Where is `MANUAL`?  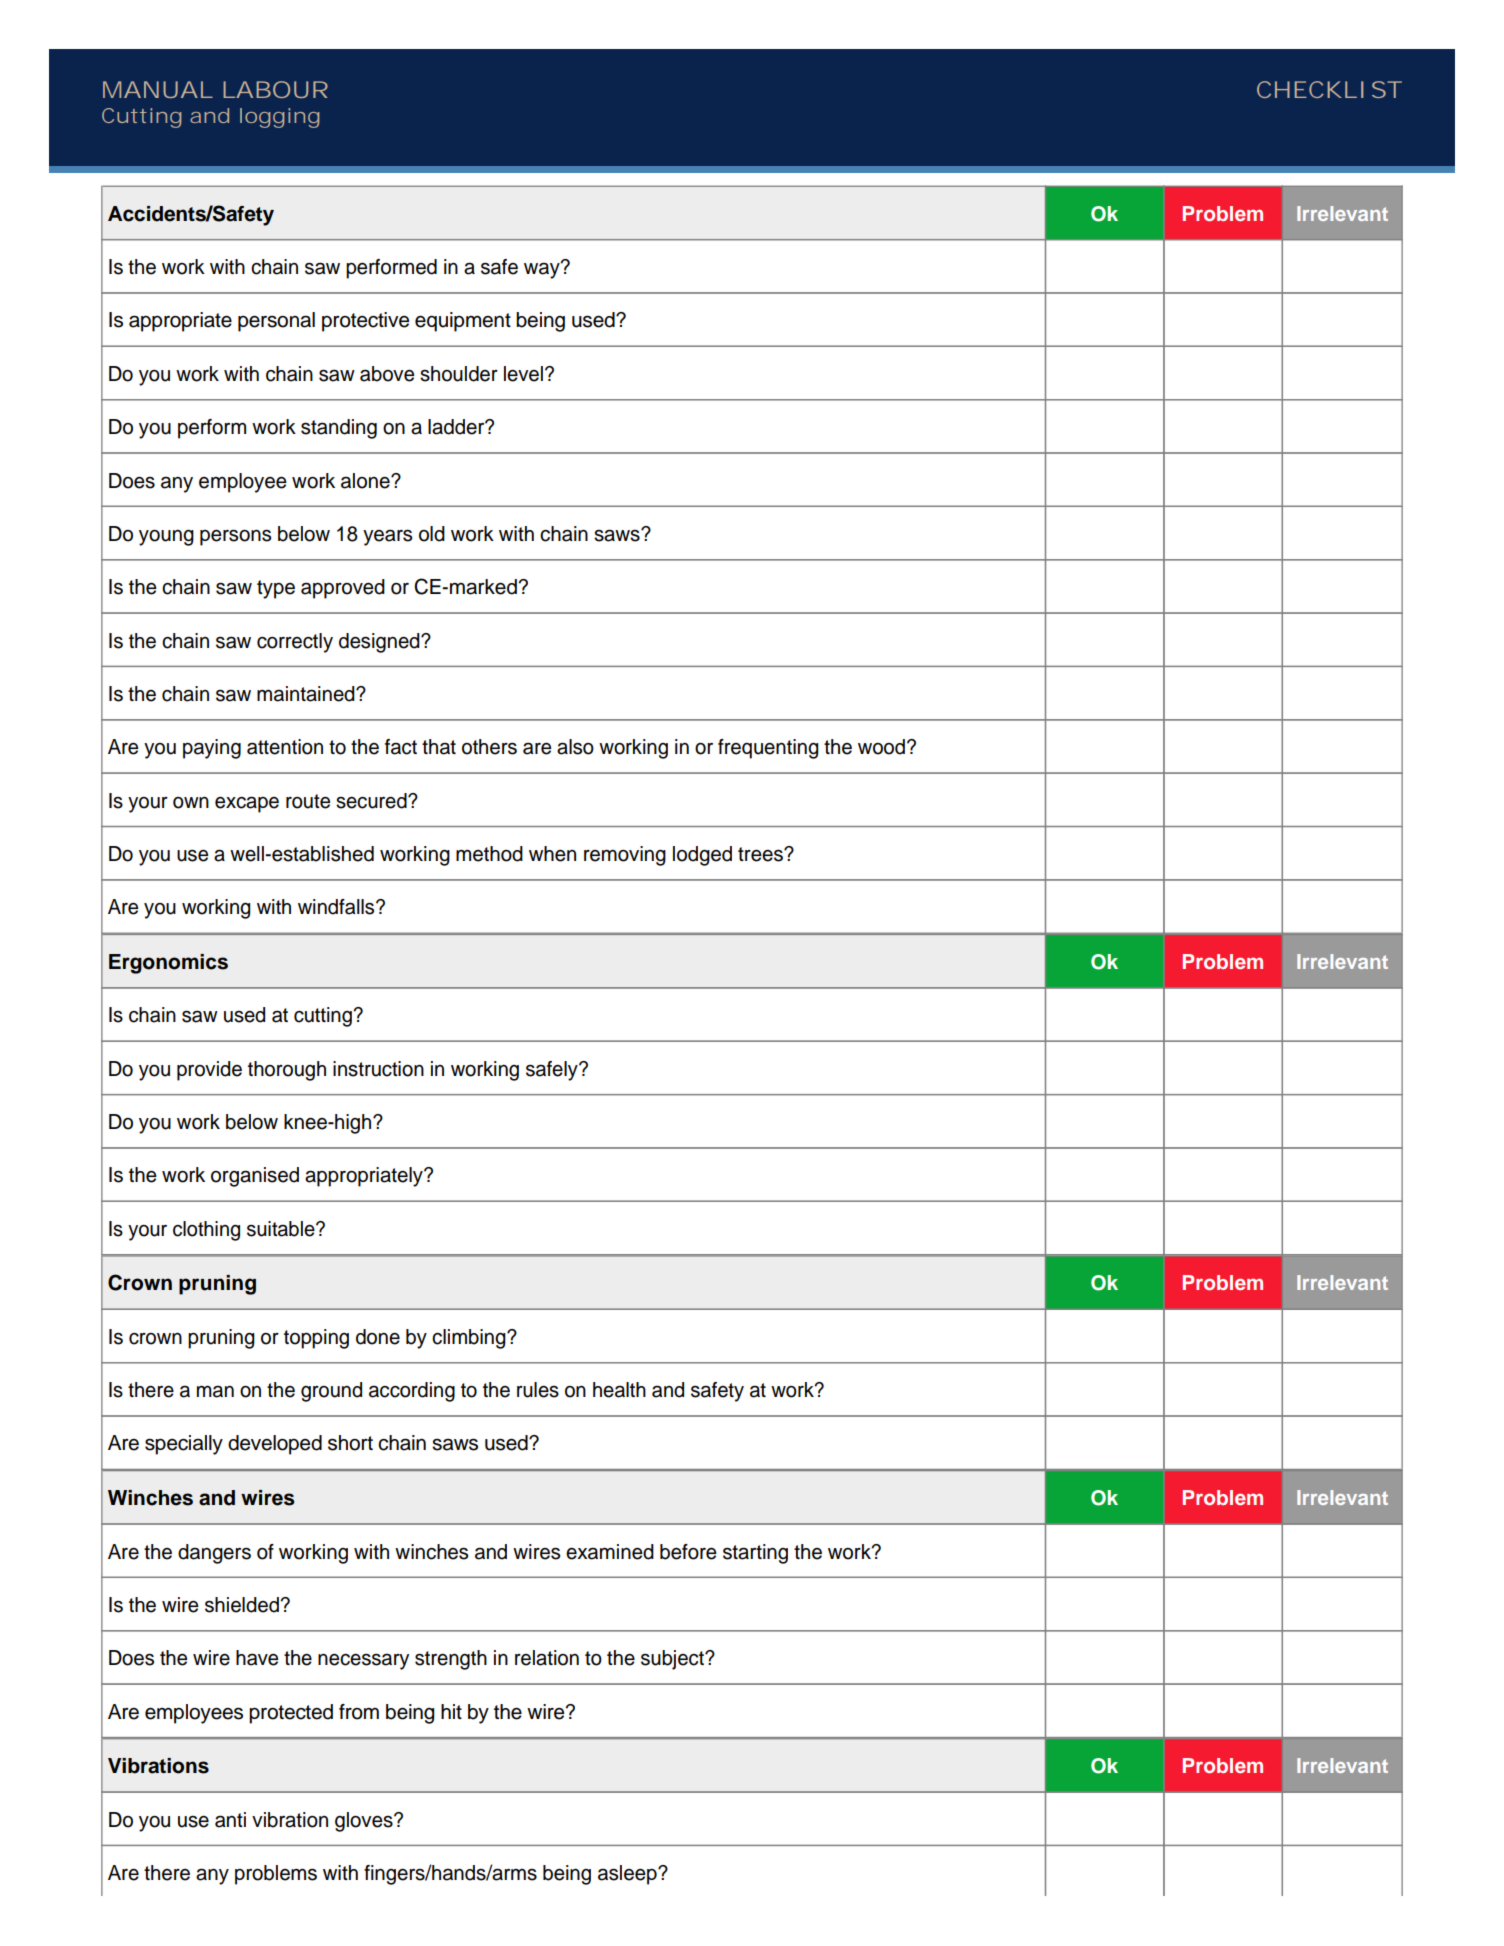 MANUAL is located at coordinates (158, 89).
